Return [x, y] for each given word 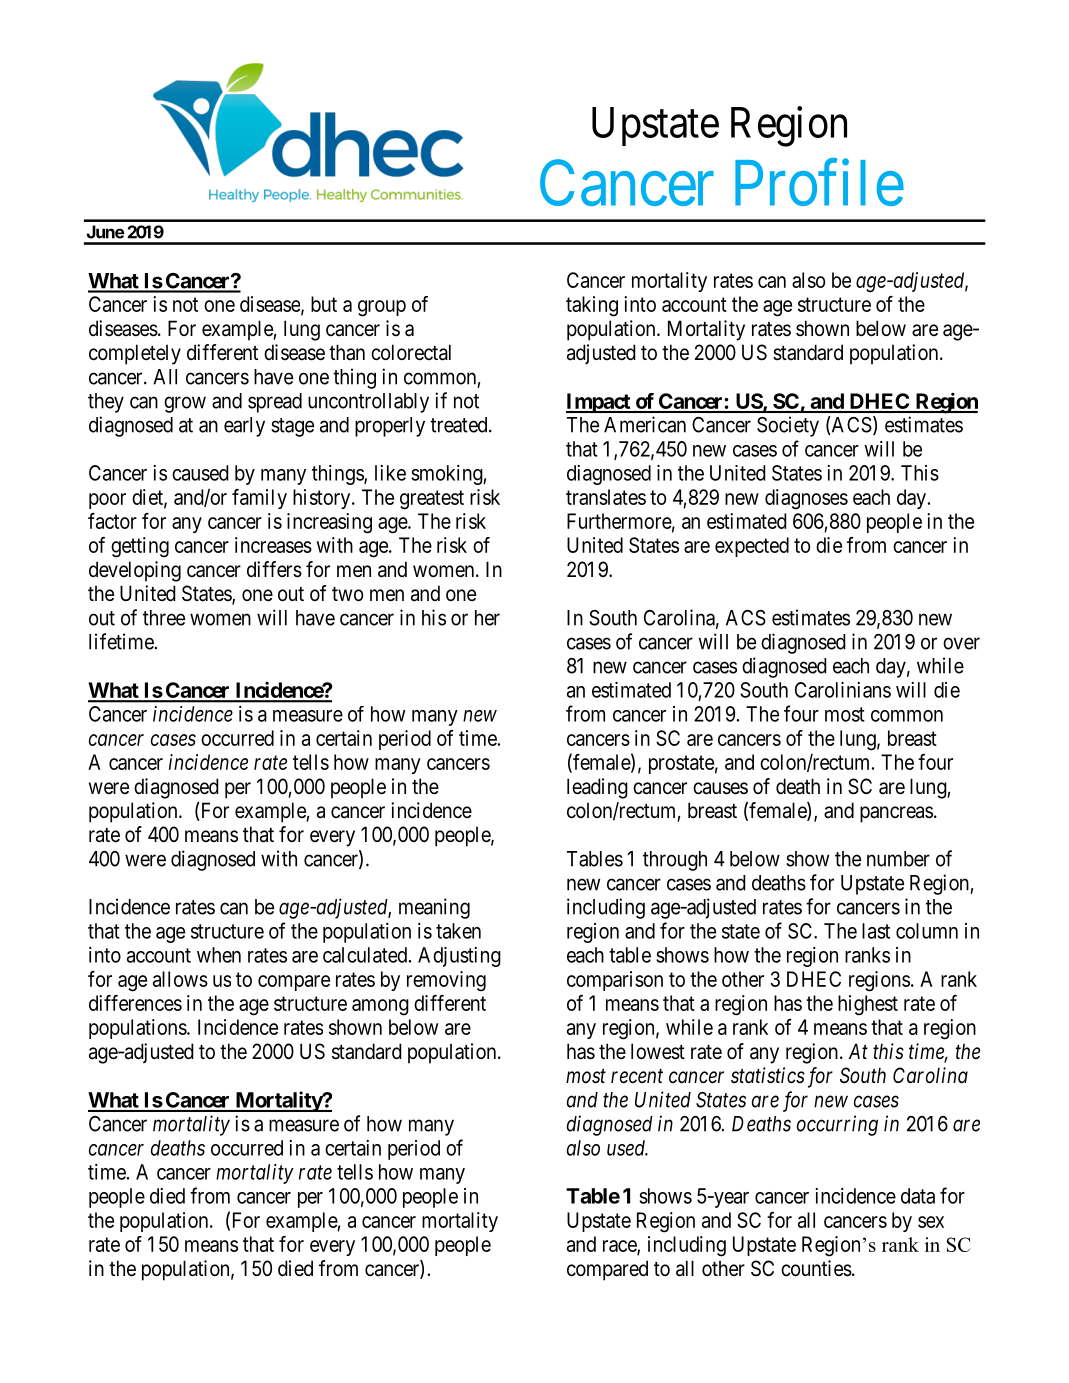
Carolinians [843, 690]
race [620, 1247]
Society [788, 426]
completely [135, 354]
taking [592, 306]
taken [458, 931]
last [876, 931]
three [164, 618]
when [219, 955]
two [347, 594]
